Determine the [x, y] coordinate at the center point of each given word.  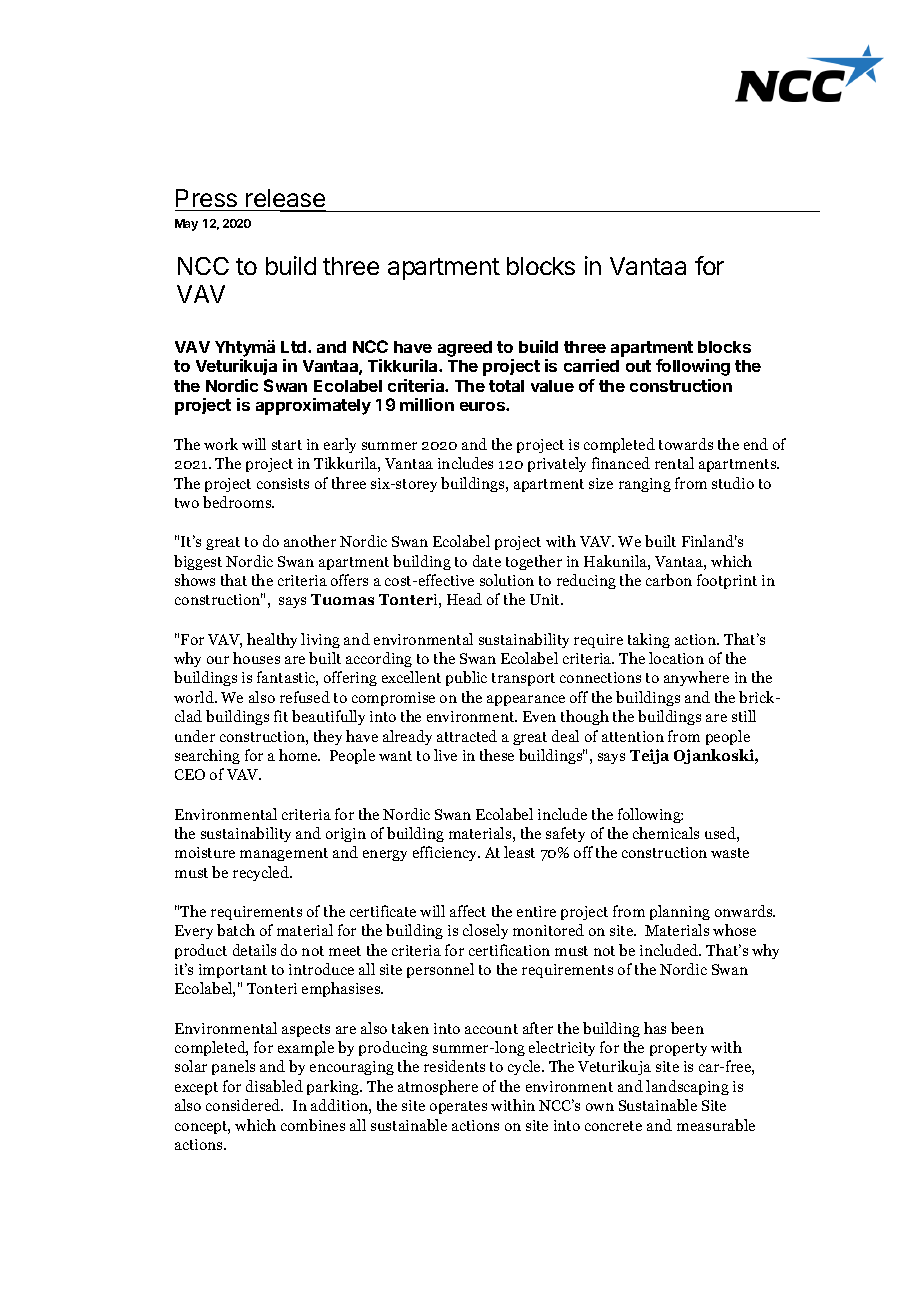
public [466, 678]
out [638, 366]
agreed [465, 349]
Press [206, 198]
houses [256, 658]
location [676, 658]
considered [244, 1105]
